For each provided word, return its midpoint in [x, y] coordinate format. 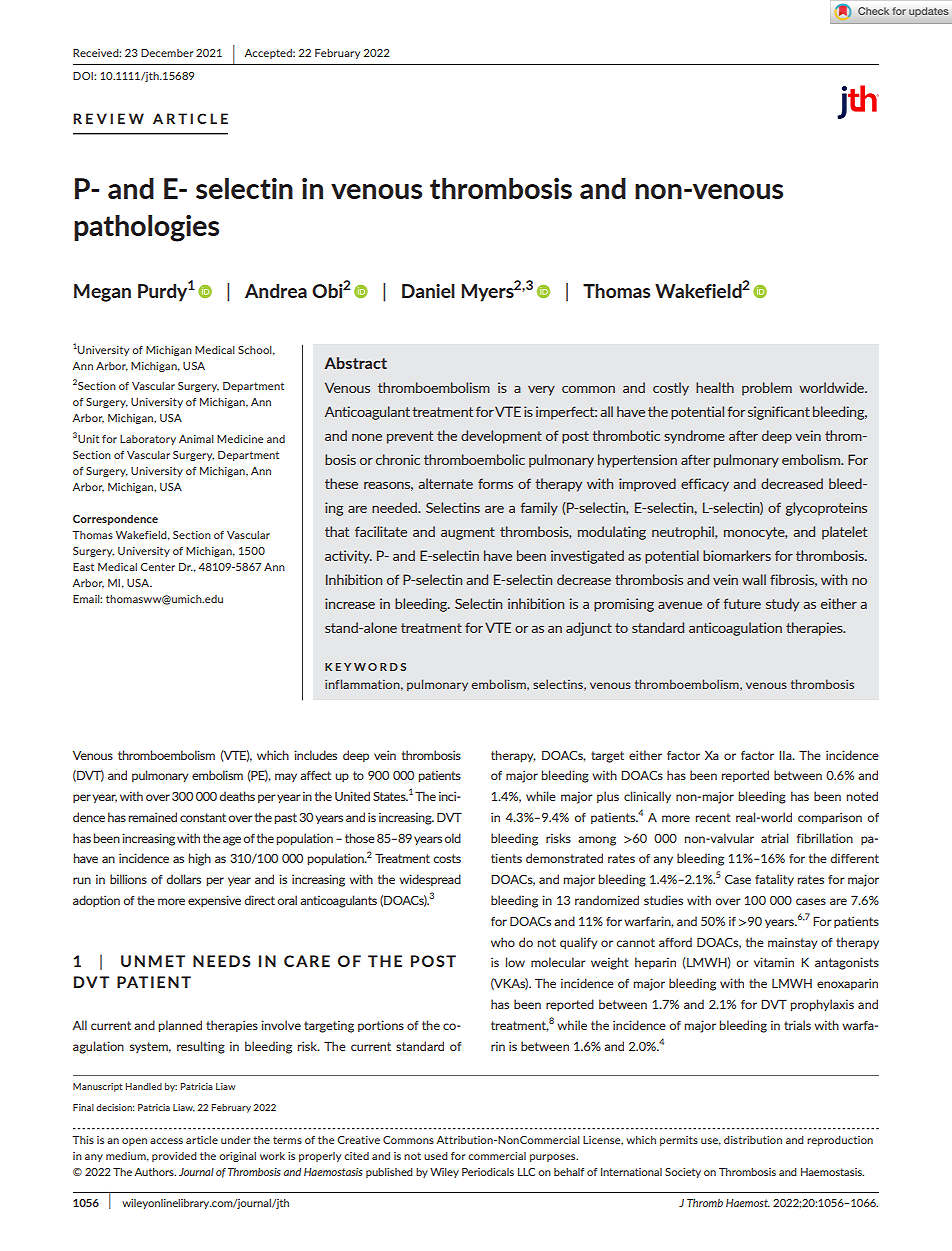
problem [767, 389]
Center [158, 567]
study [782, 605]
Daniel [428, 291]
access [166, 1141]
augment [468, 533]
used [436, 1156]
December [167, 53]
